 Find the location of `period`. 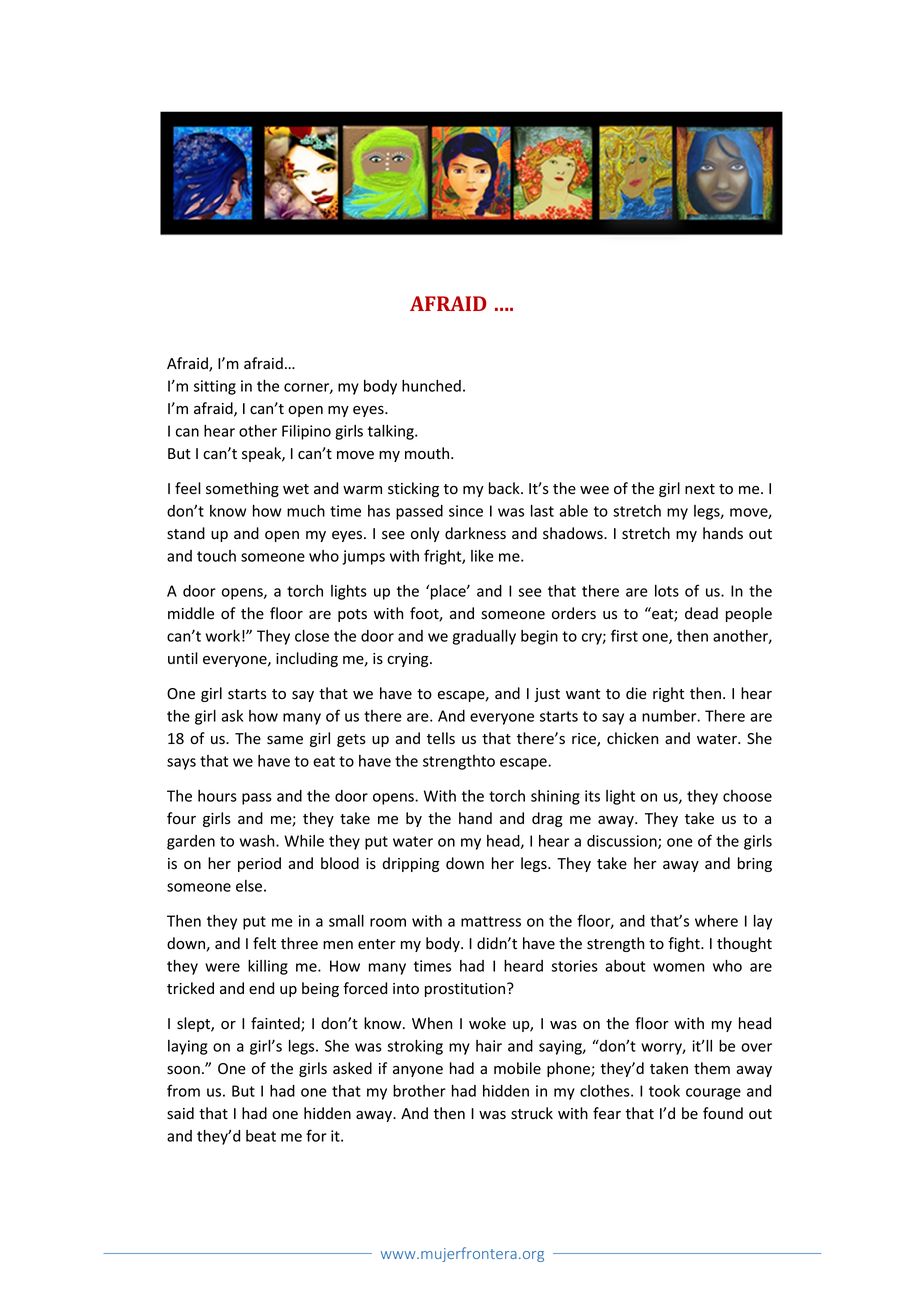

period is located at coordinates (259, 864).
